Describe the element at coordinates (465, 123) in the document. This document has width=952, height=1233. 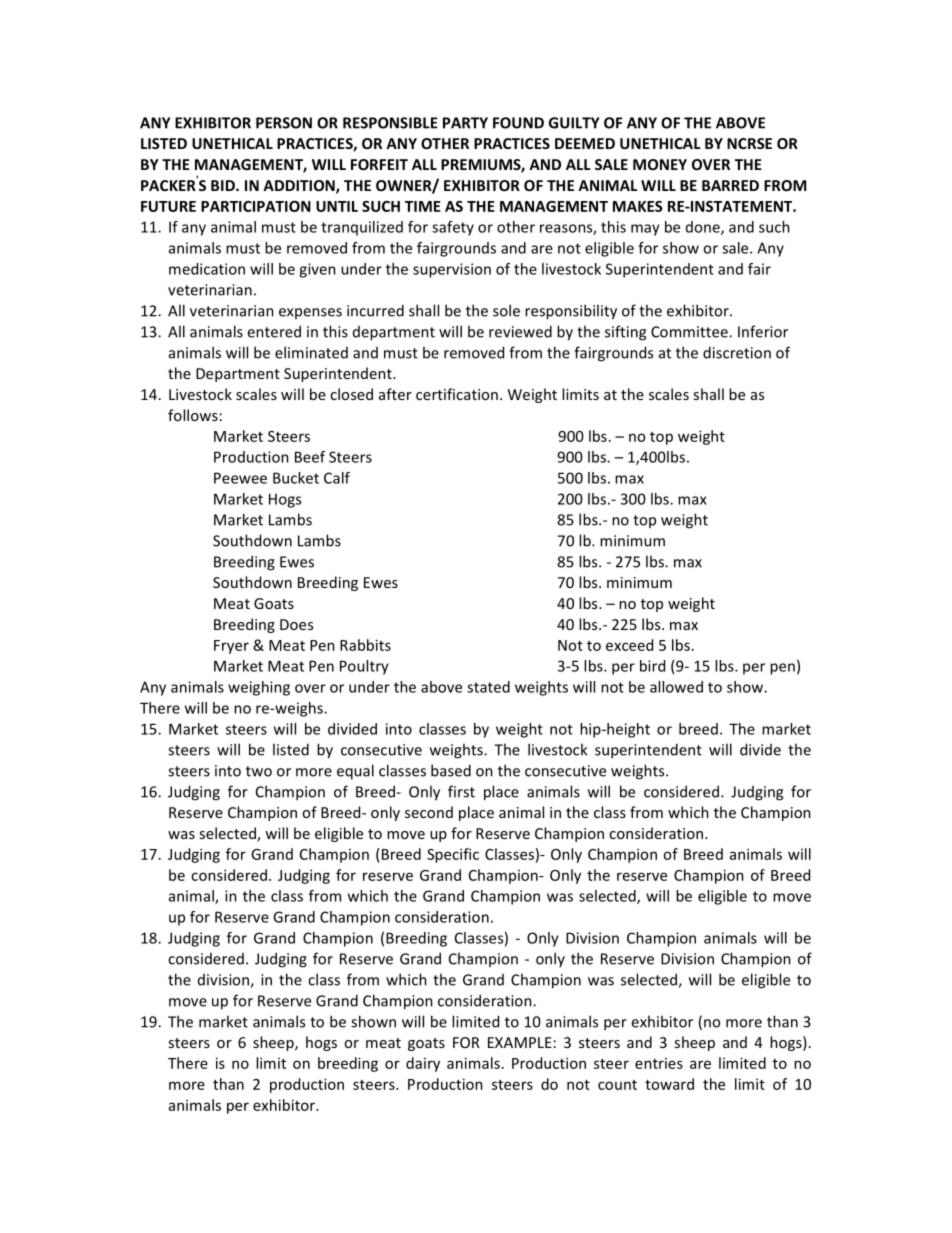
I see `PARTY` at that location.
